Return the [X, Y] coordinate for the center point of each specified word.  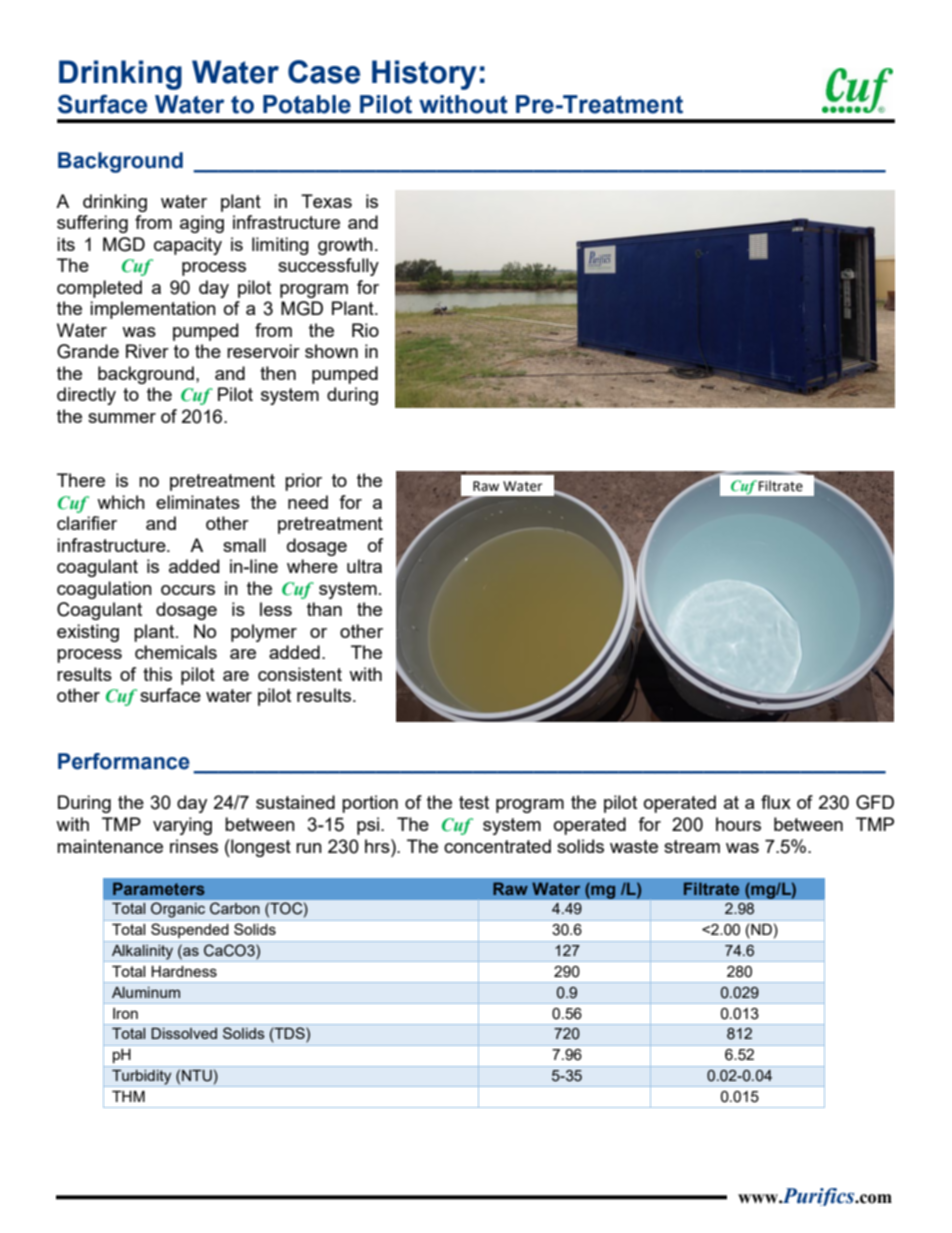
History [424, 75]
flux [776, 802]
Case [324, 72]
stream [692, 846]
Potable [307, 104]
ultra [364, 566]
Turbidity [142, 1078]
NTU [197, 1076]
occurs [188, 590]
